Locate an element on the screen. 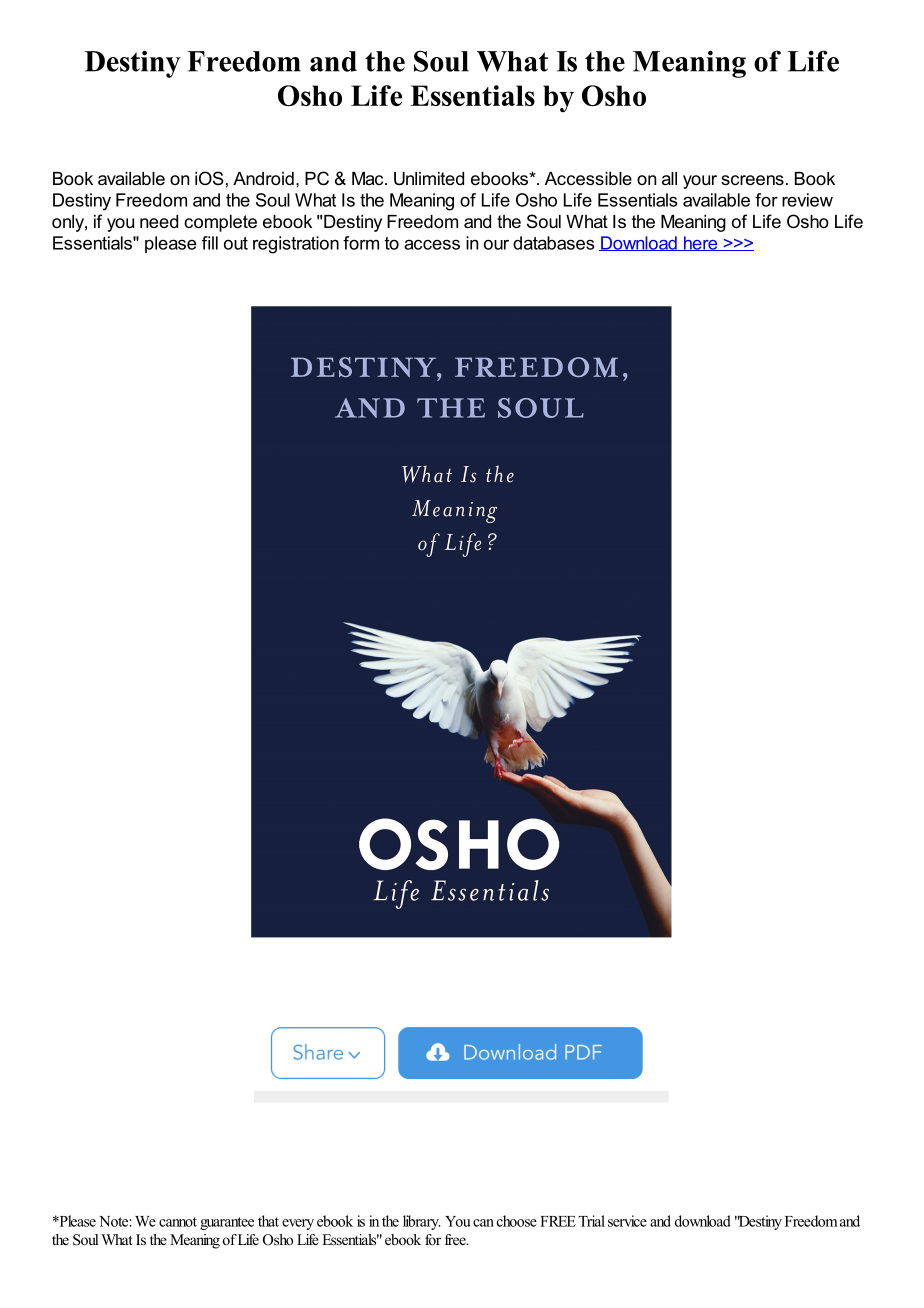 The height and width of the screenshot is (1308, 924). registration is located at coordinates (296, 245).
